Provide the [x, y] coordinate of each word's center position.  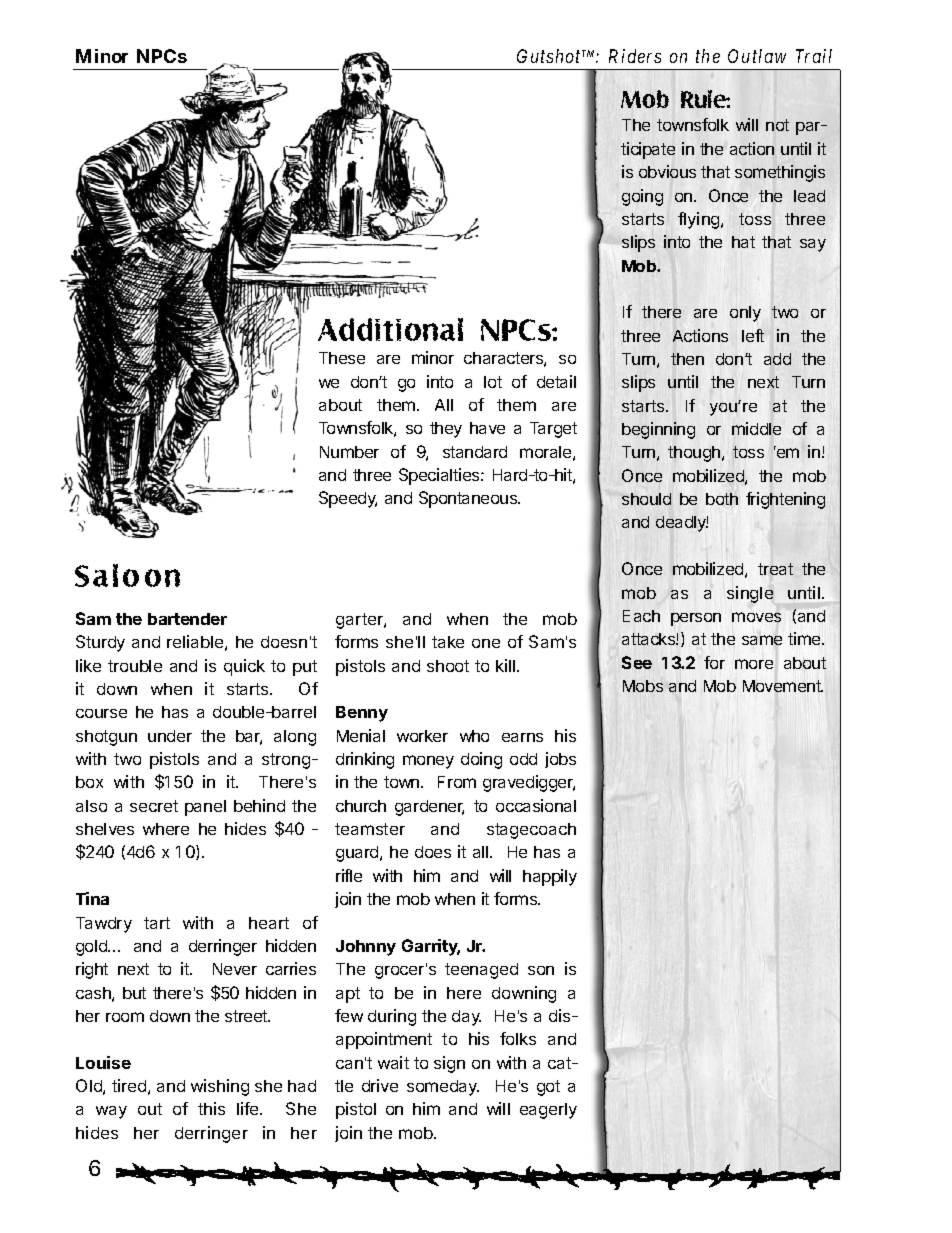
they [446, 430]
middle [756, 428]
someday [443, 1088]
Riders [635, 56]
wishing [220, 1087]
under [170, 736]
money [428, 762]
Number [349, 452]
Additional [390, 329]
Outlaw [757, 56]
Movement [783, 686]
